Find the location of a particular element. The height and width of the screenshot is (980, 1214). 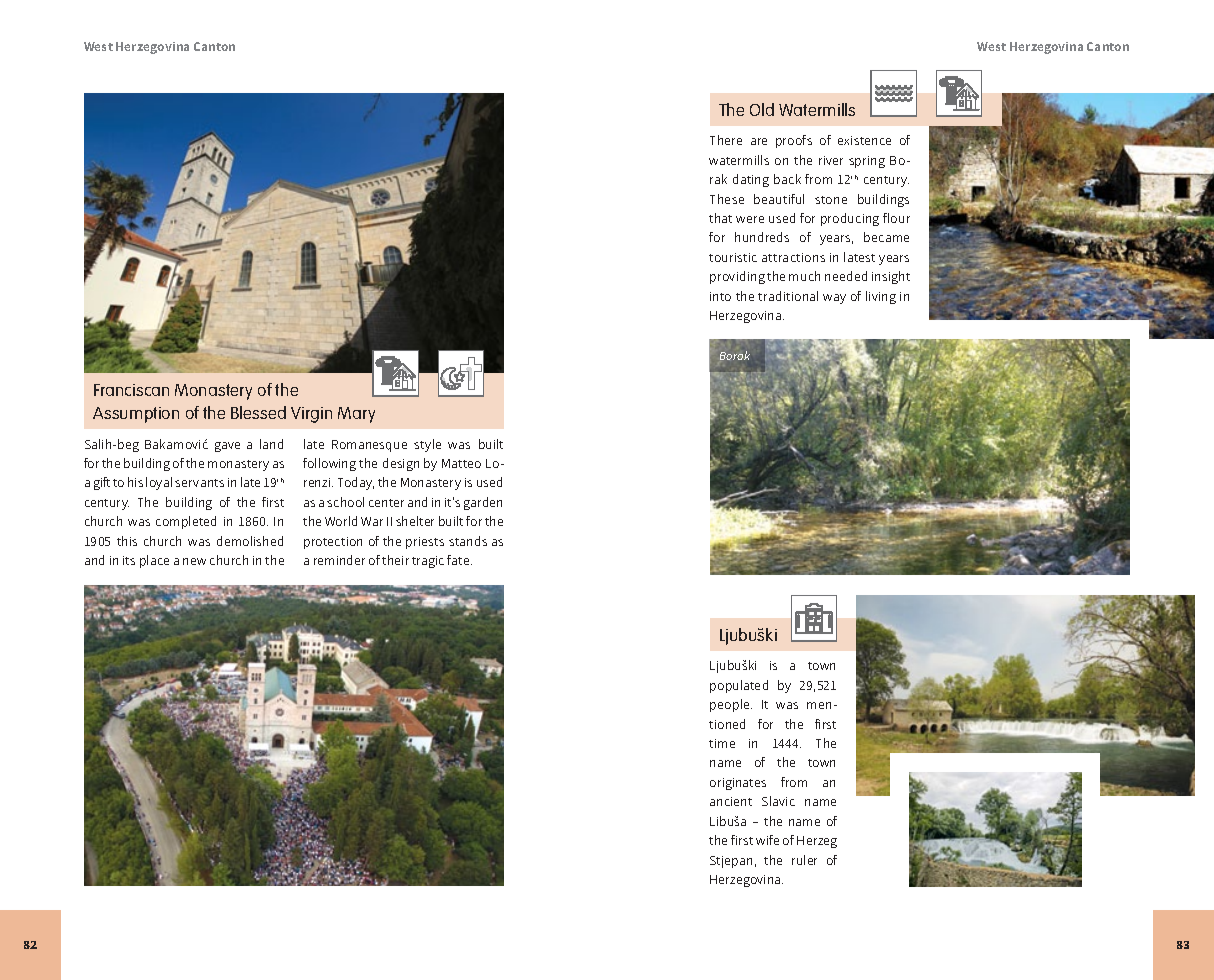

are is located at coordinates (759, 141).
